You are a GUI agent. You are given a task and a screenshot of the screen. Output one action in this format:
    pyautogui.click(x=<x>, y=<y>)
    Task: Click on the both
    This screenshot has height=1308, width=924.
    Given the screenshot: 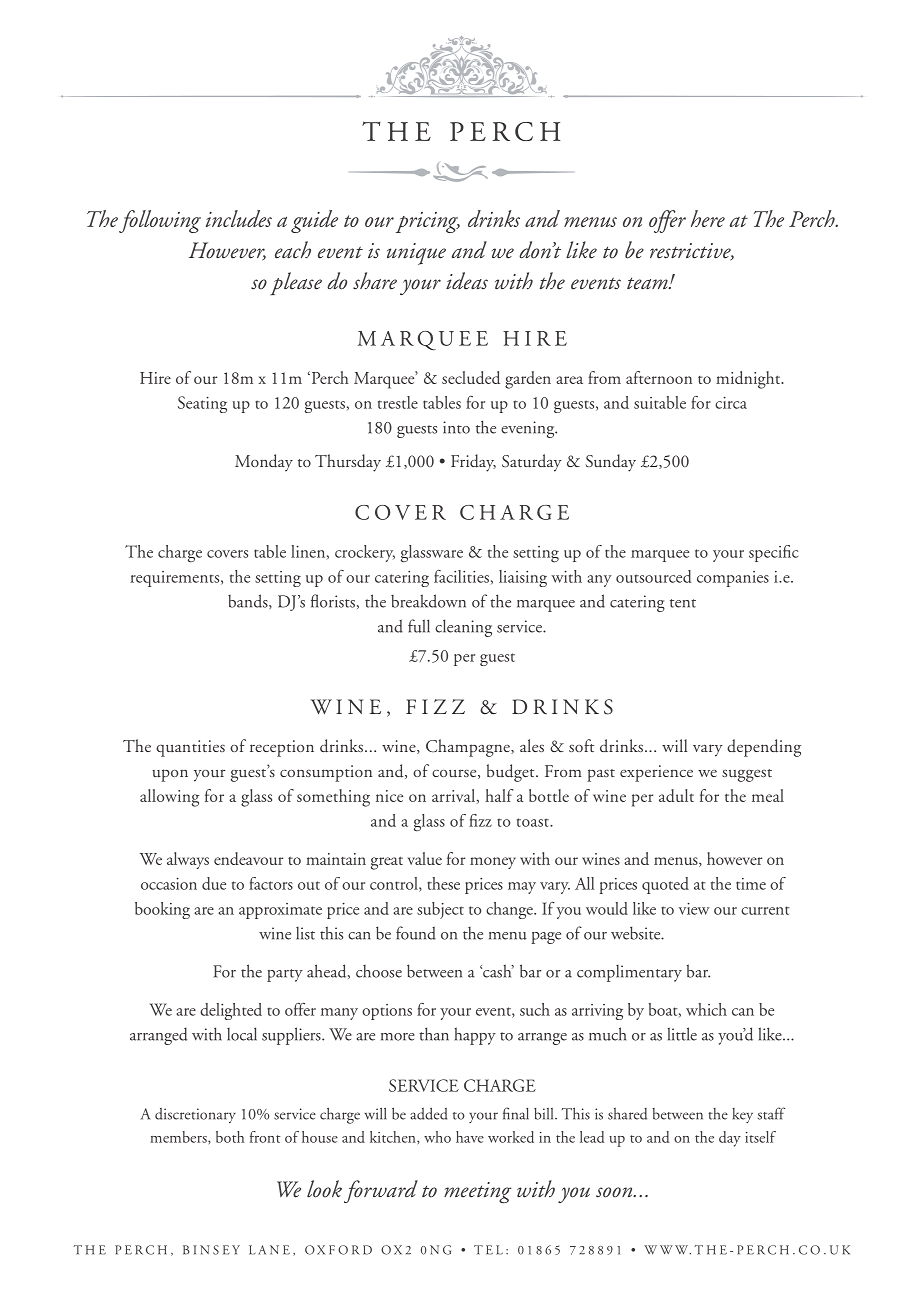 What is the action you would take?
    pyautogui.click(x=230, y=1137)
